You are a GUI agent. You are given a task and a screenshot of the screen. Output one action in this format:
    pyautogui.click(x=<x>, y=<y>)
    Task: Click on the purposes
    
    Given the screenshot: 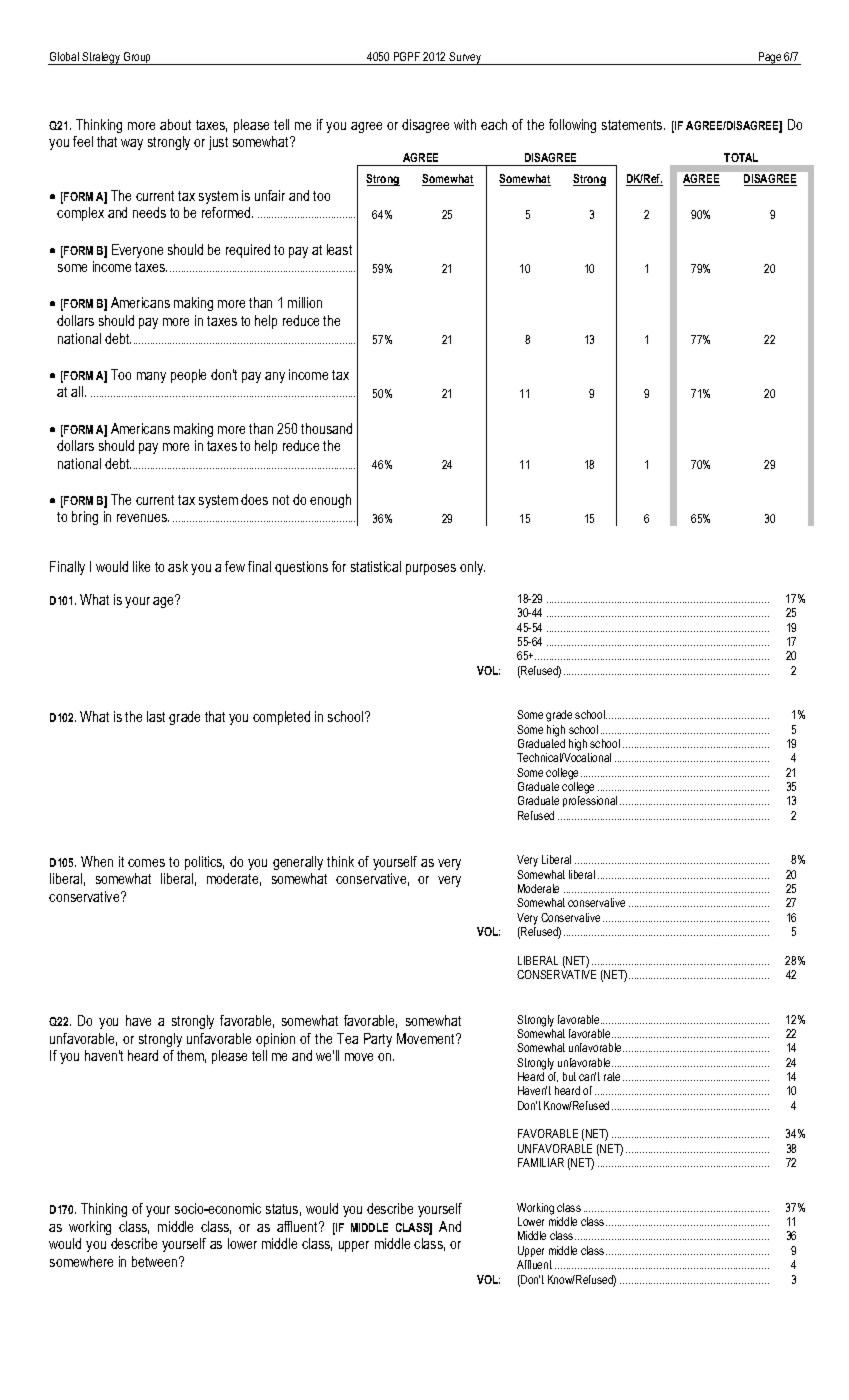 What is the action you would take?
    pyautogui.click(x=431, y=569)
